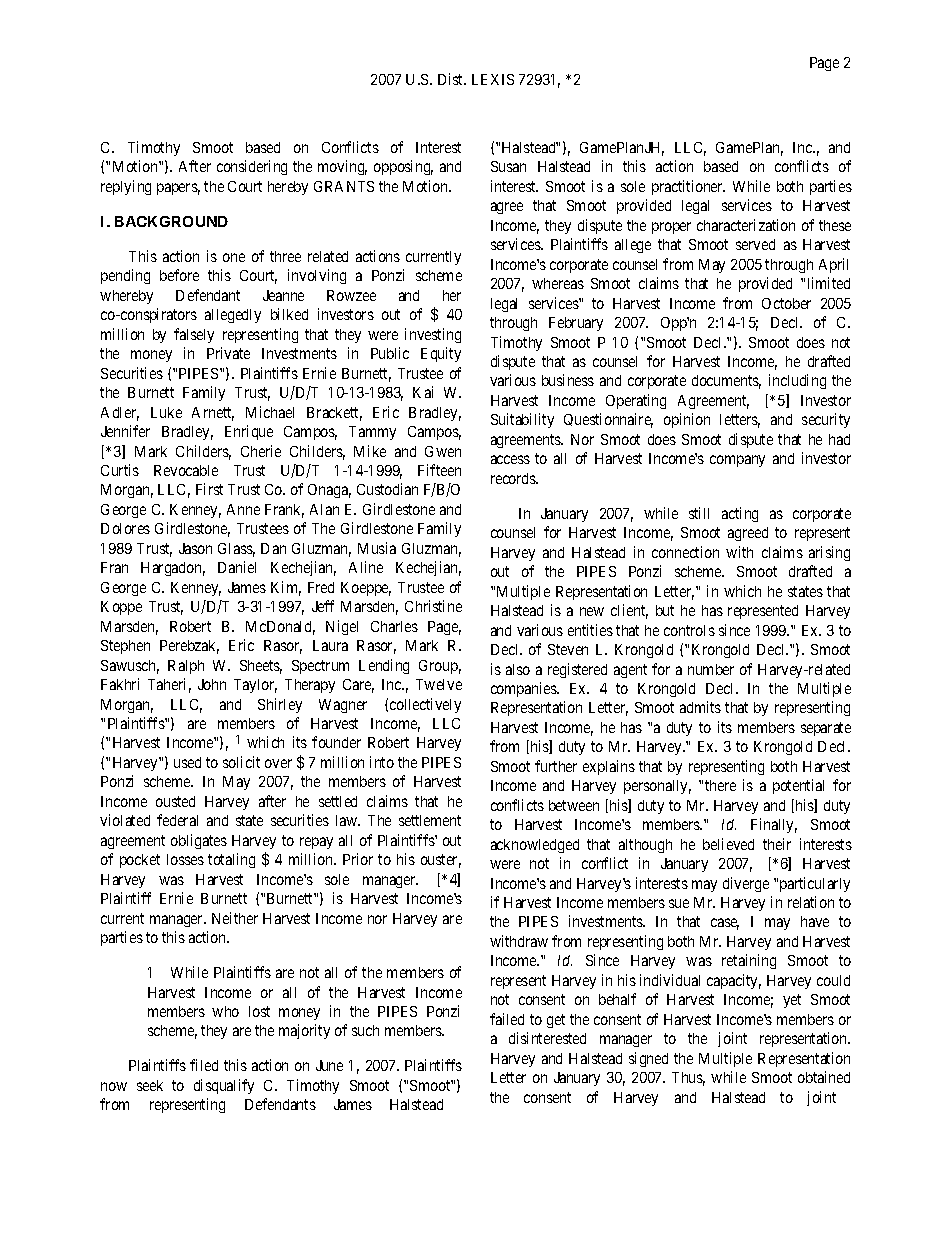 The width and height of the screenshot is (952, 1233). I want to click on Daniel, so click(237, 567).
